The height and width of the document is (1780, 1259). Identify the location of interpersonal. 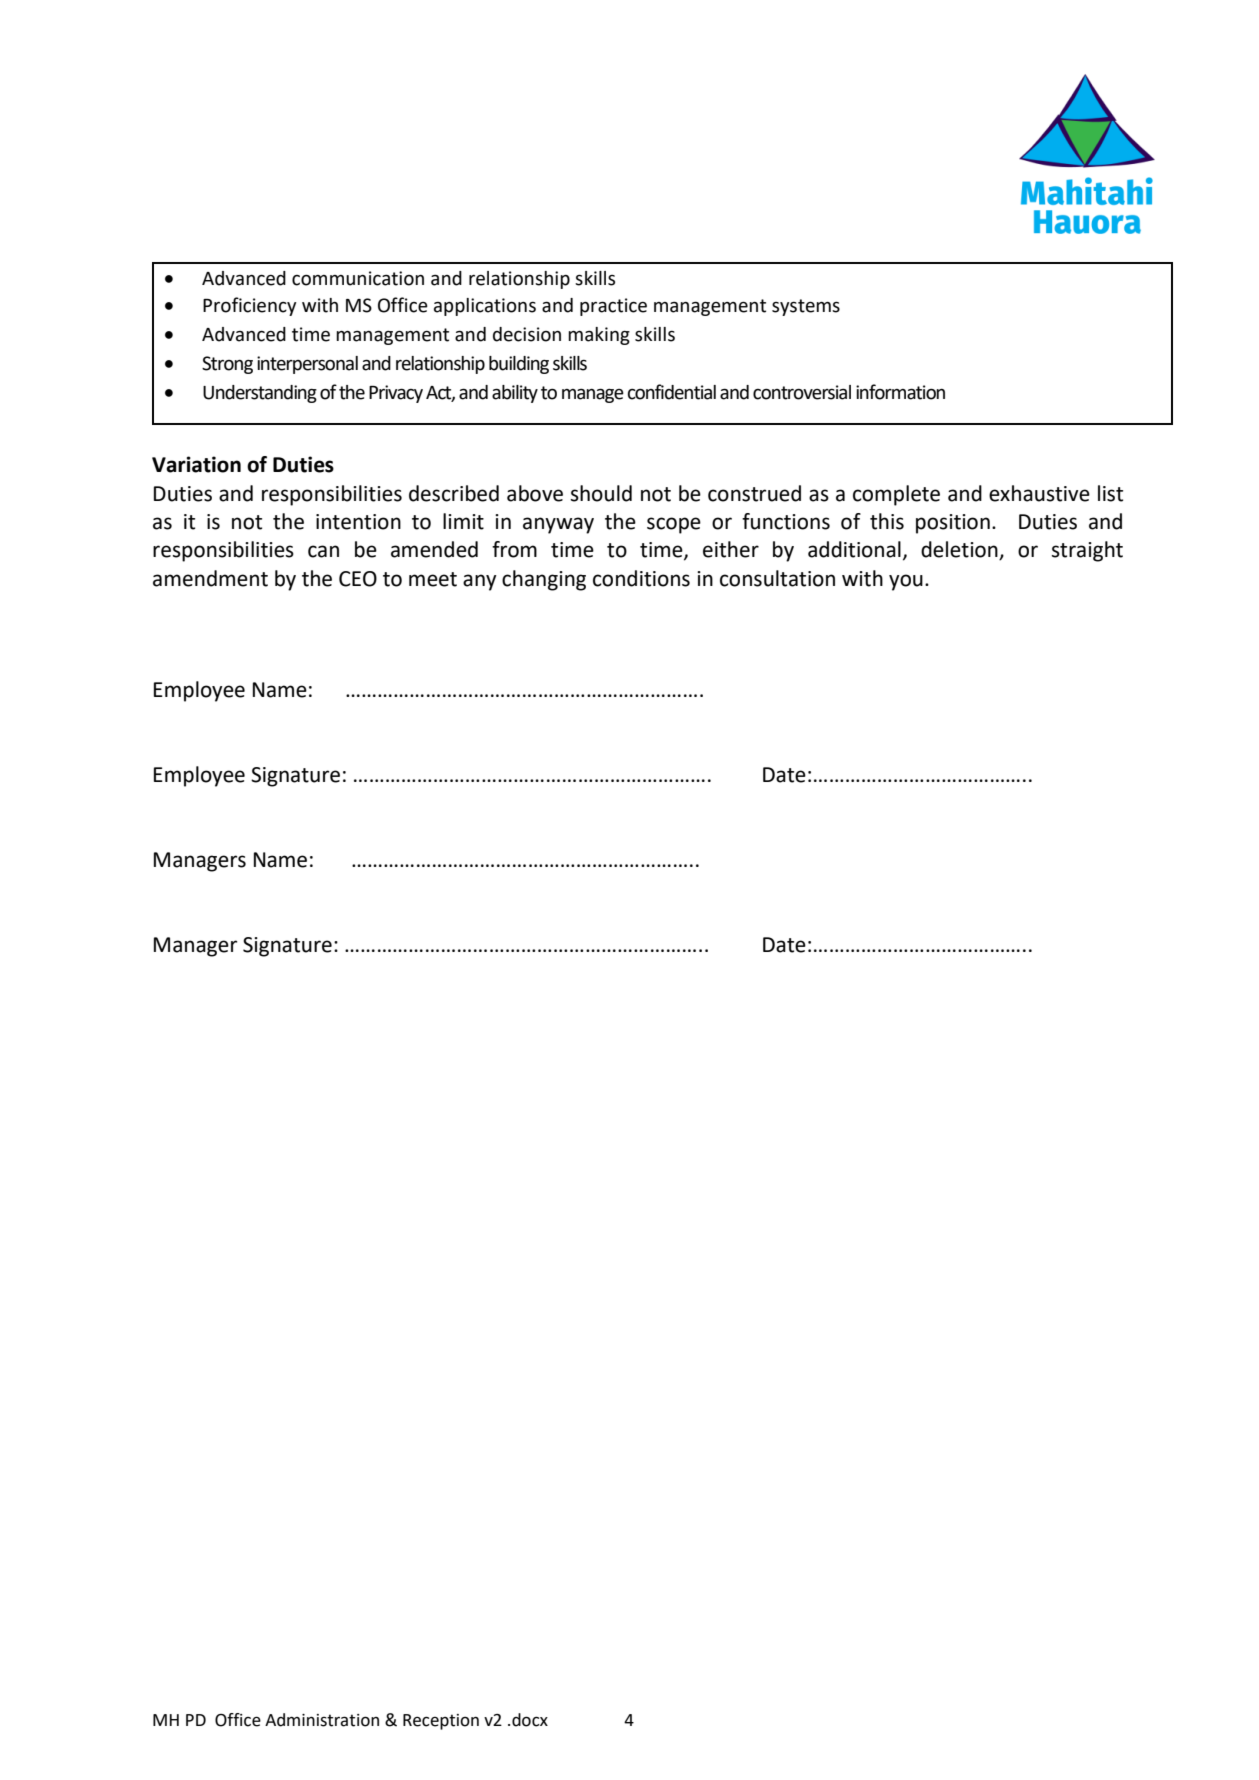
(307, 365).
